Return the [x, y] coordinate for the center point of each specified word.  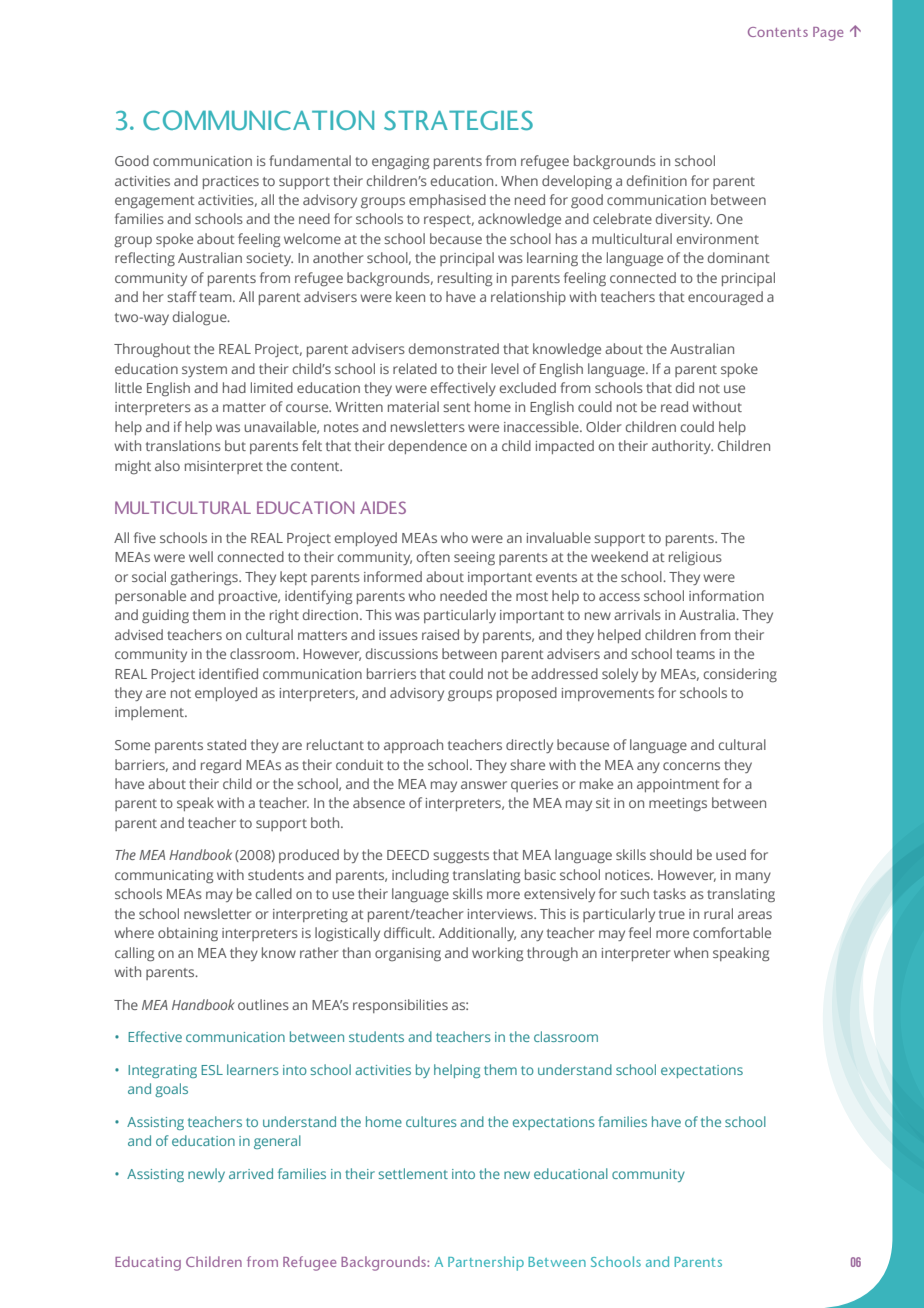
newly [206, 1175]
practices [231, 182]
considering [740, 675]
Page [828, 34]
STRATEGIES [458, 120]
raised [440, 634]
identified [228, 673]
